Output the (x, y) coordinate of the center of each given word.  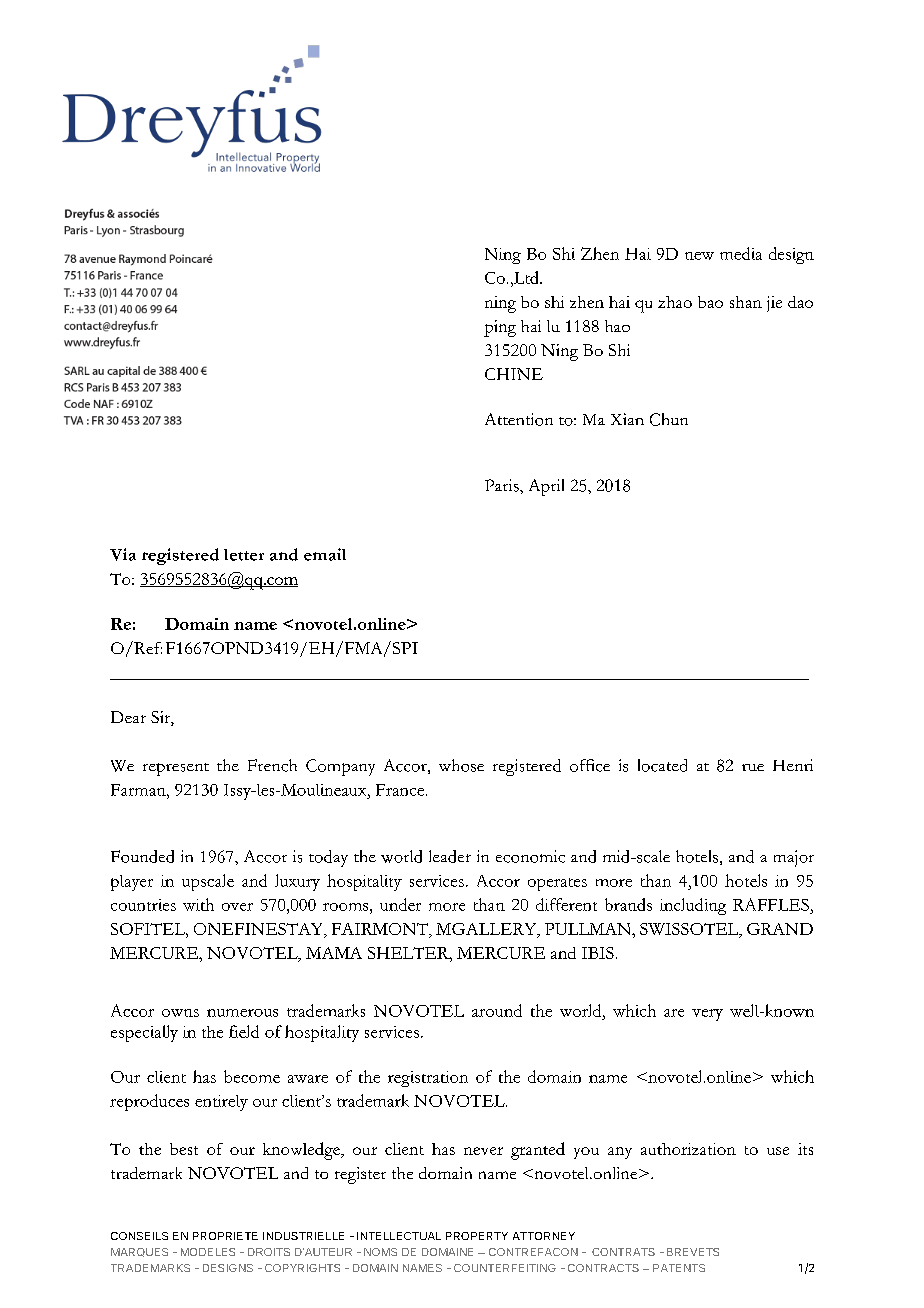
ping (500, 328)
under (400, 904)
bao (710, 302)
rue (753, 767)
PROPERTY (477, 1236)
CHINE (514, 374)
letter (244, 555)
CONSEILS (139, 1236)
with (198, 904)
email (325, 554)
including (693, 906)
